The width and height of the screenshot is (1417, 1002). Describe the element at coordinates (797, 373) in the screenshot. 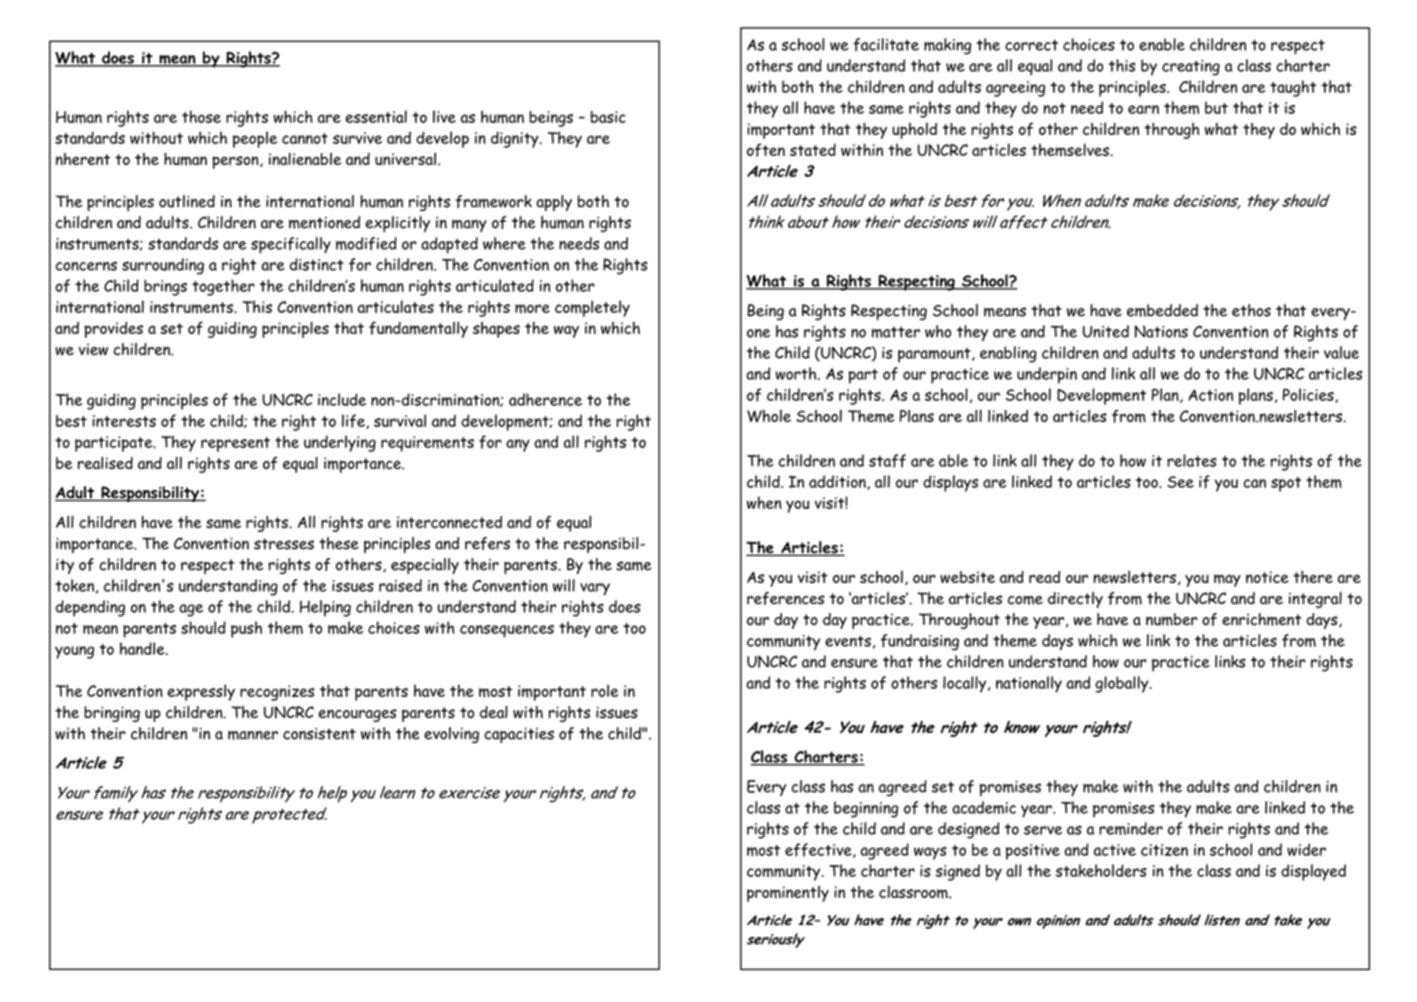

I see `worth` at that location.
